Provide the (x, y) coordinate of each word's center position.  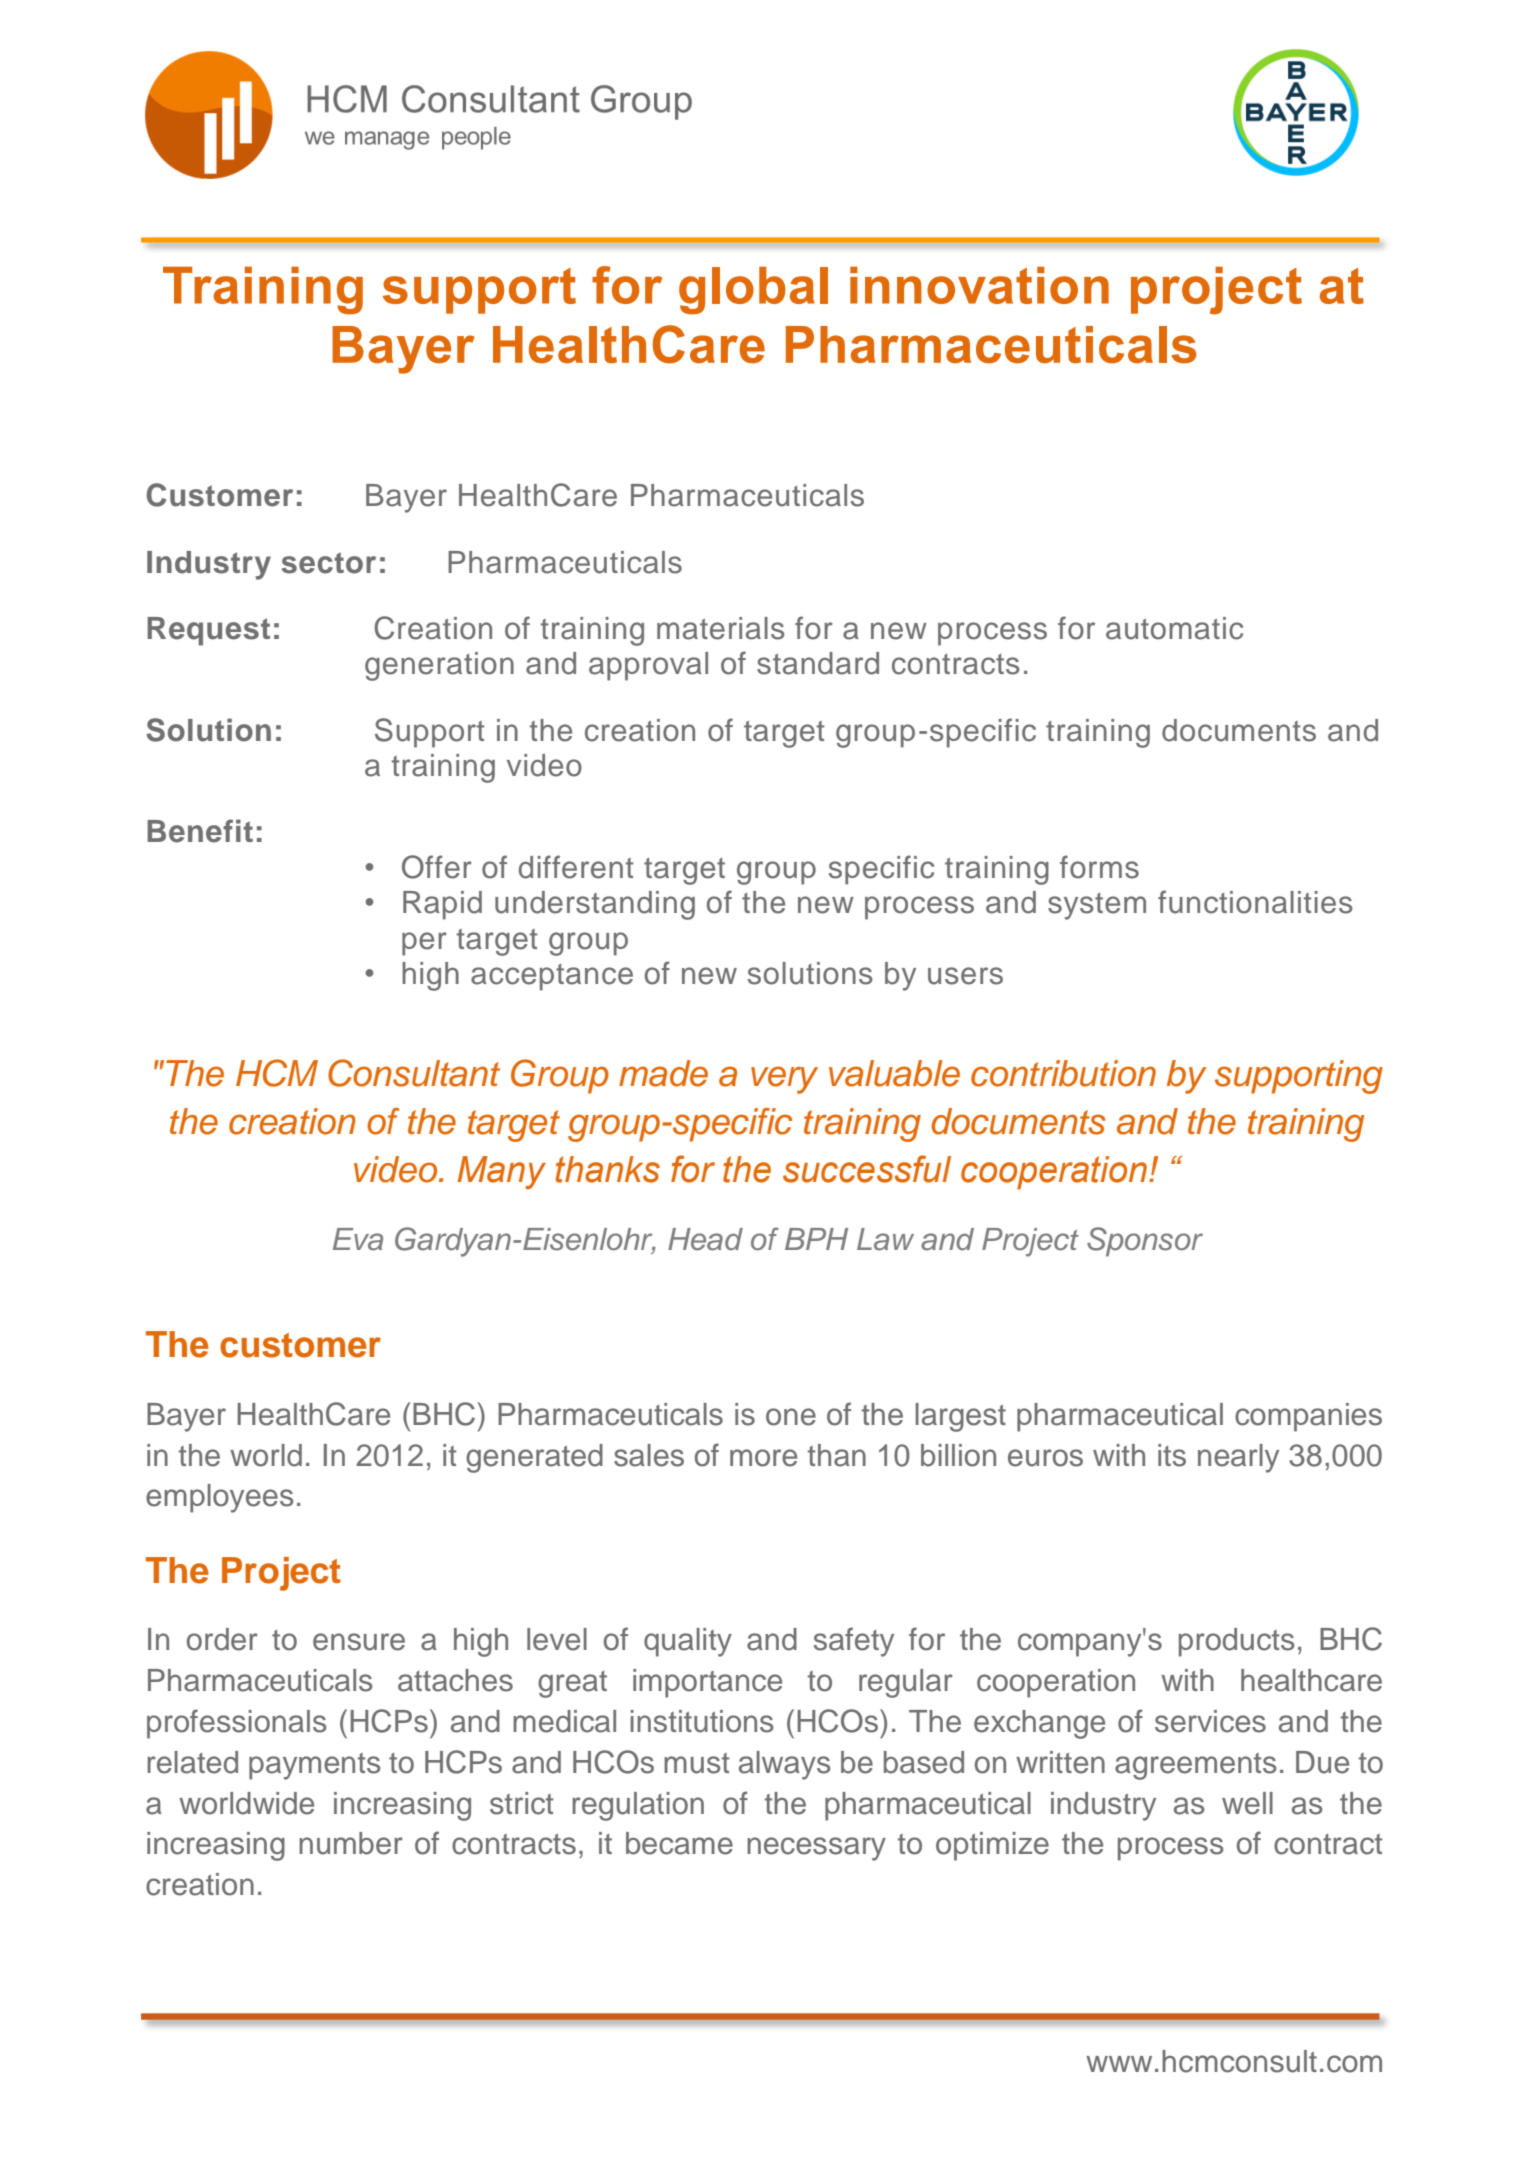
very (784, 1080)
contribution (1063, 1073)
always (785, 1765)
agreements (1196, 1766)
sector (329, 563)
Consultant (414, 1073)
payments (315, 1766)
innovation (979, 285)
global (753, 291)
